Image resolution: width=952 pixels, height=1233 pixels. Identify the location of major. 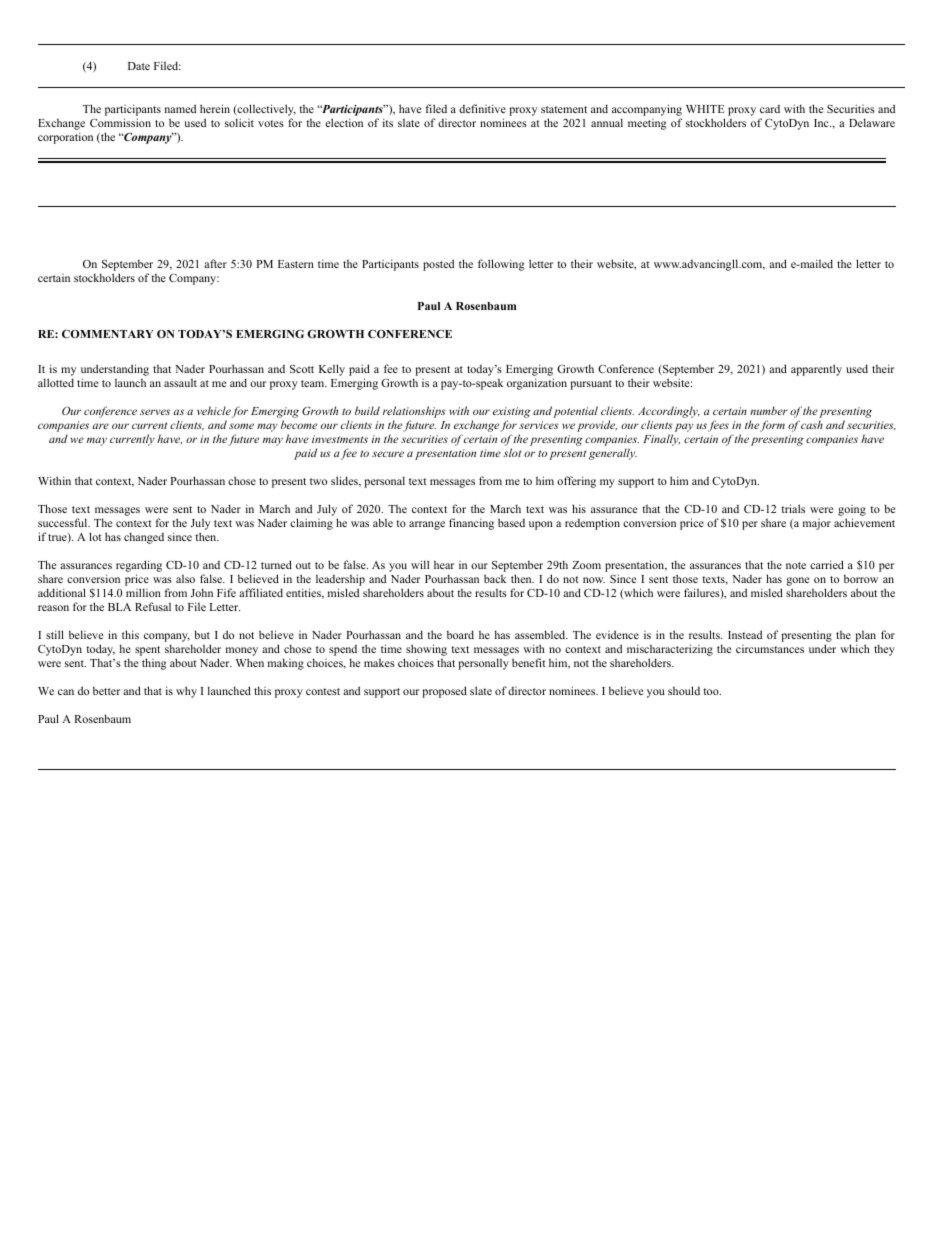
(817, 524).
